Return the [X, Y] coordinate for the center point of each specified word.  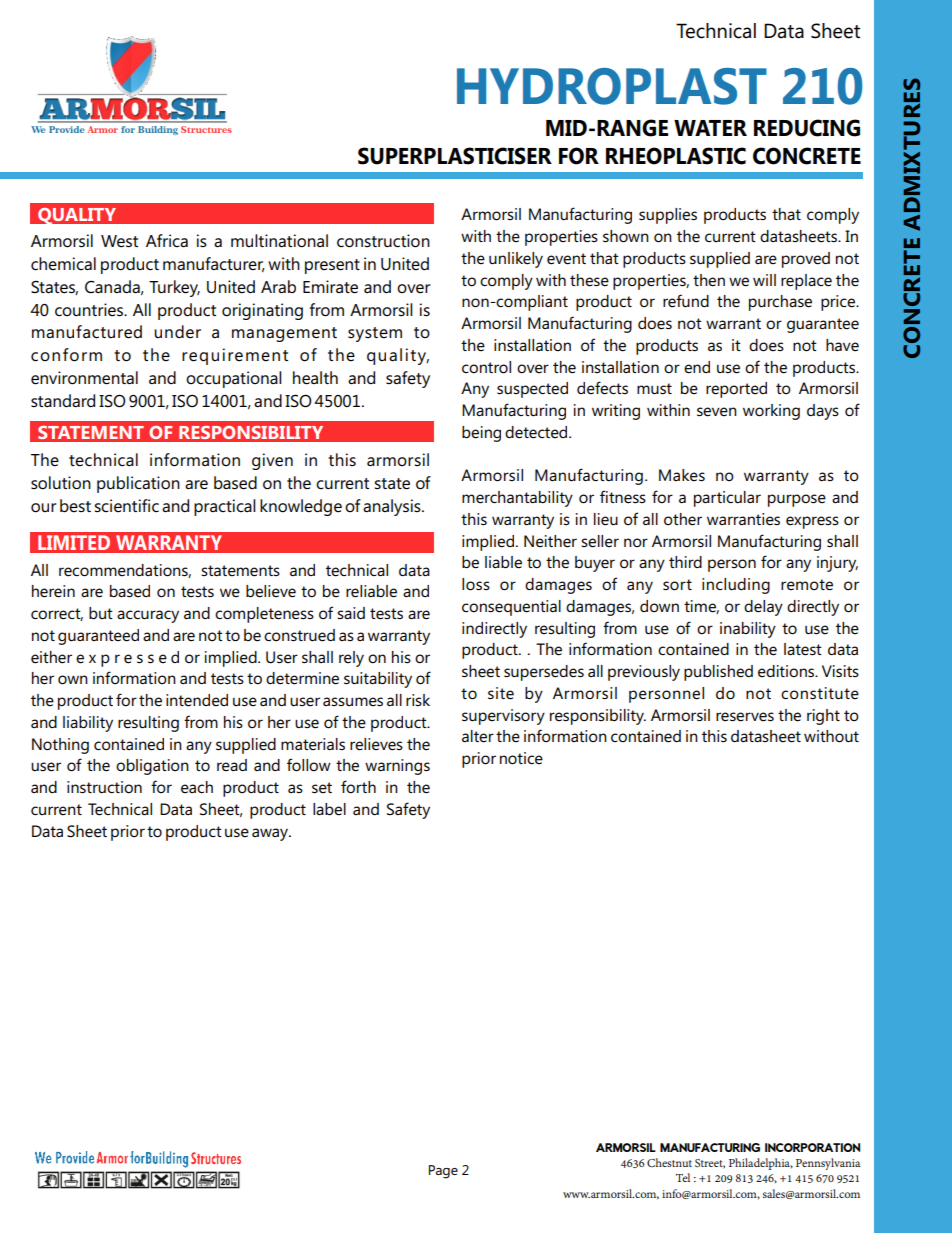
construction [383, 241]
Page [443, 1172]
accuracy [148, 616]
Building [158, 130]
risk [418, 700]
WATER [710, 128]
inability [748, 630]
